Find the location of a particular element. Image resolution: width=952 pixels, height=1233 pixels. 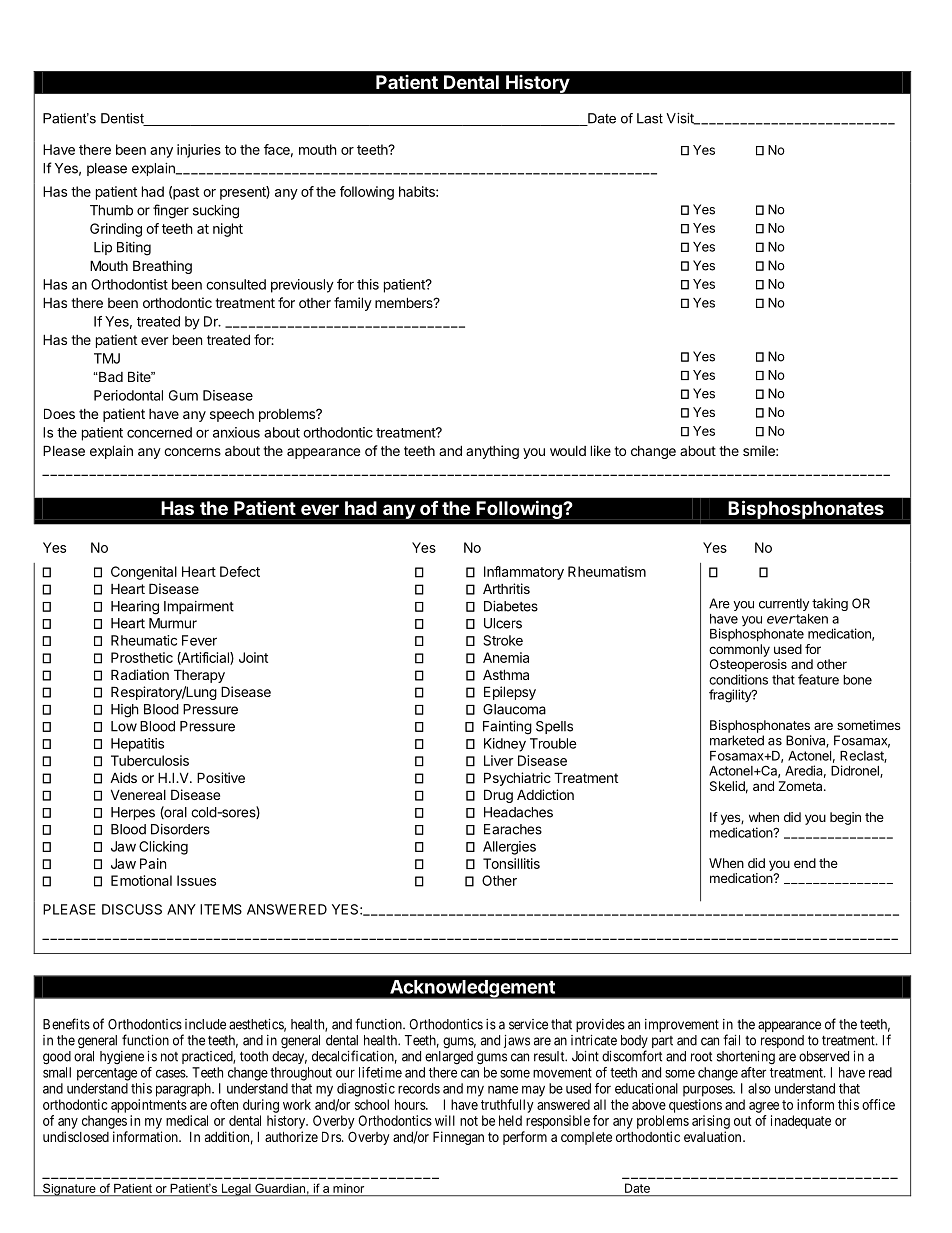

Earaches is located at coordinates (513, 829).
